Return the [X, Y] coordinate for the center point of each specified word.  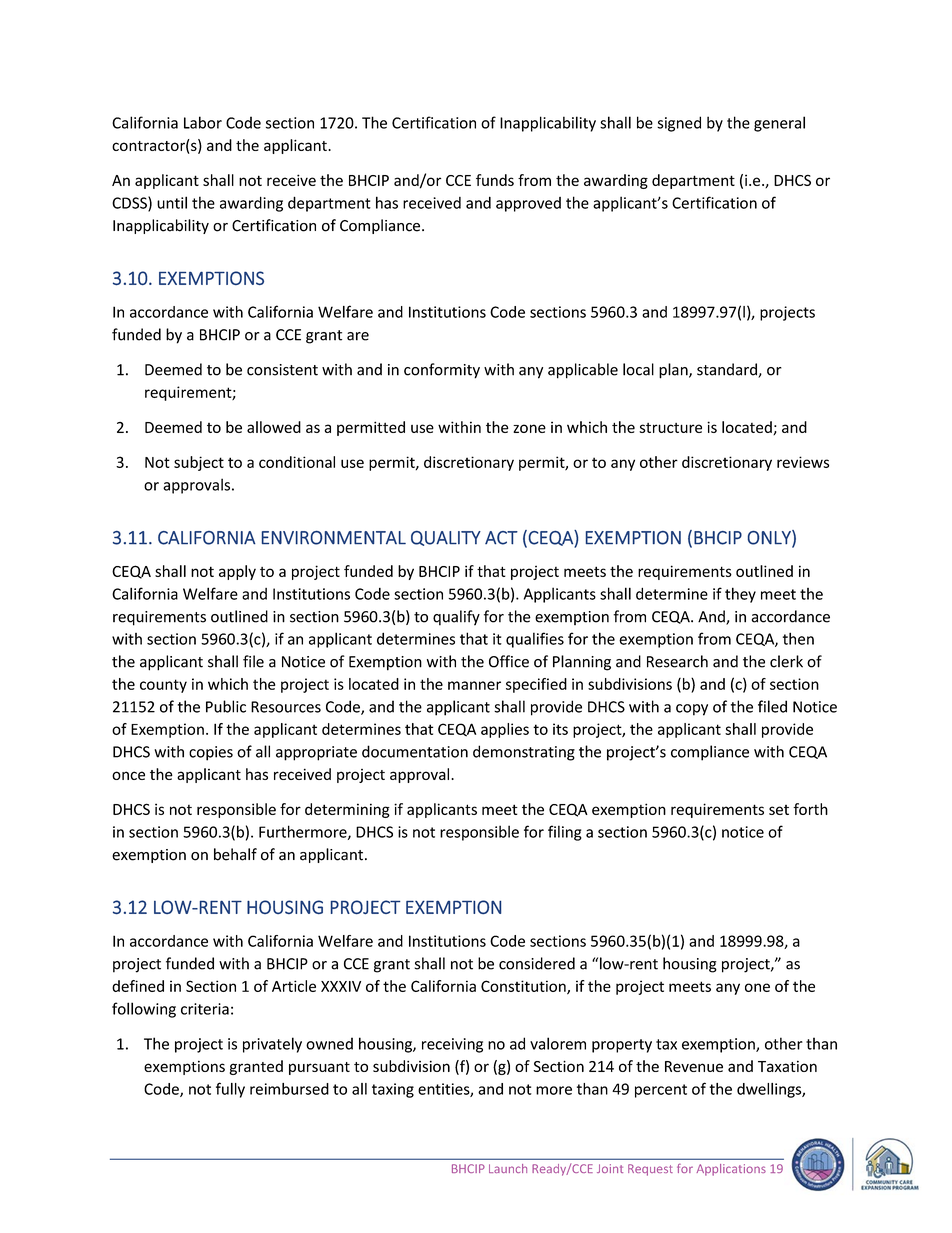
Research [677, 661]
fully [230, 1090]
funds [495, 180]
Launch [508, 1168]
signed [679, 124]
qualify [456, 618]
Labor [203, 122]
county [163, 686]
